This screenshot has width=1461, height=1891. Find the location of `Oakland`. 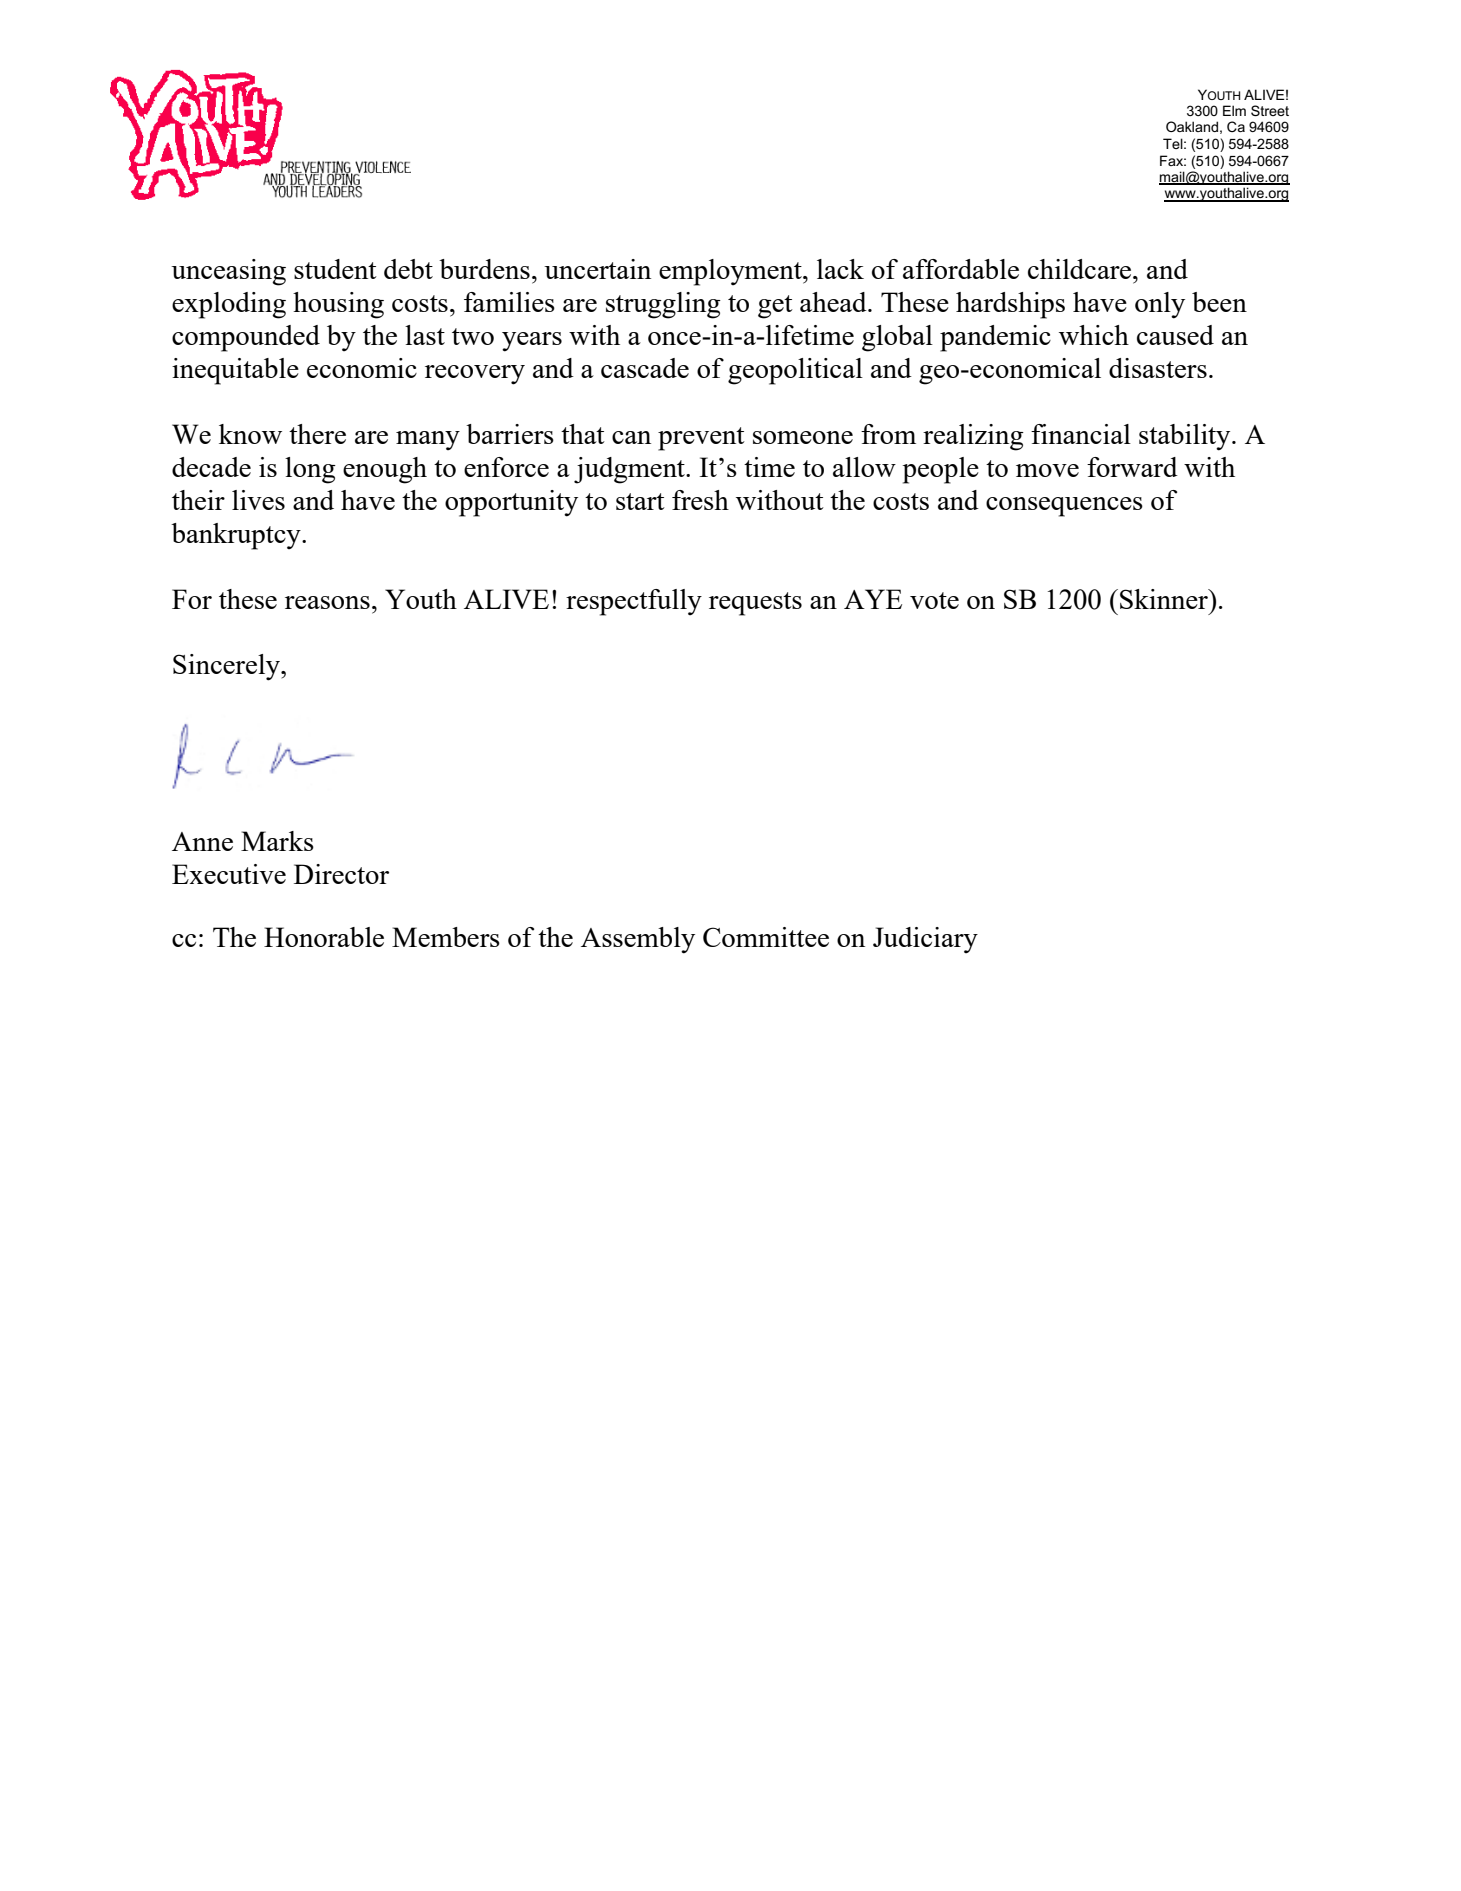

Oakland is located at coordinates (1192, 126).
